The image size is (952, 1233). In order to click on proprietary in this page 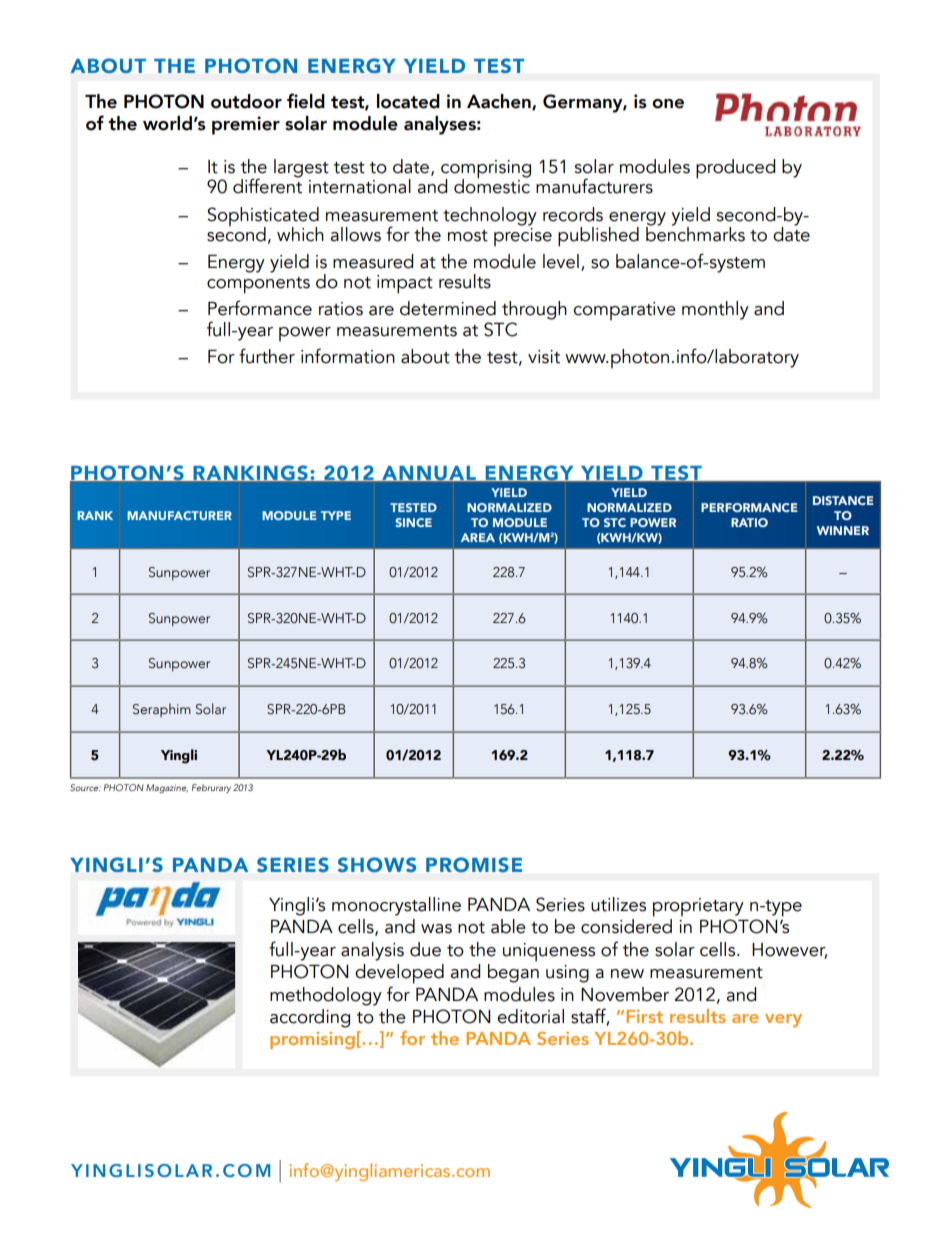, I will do `click(698, 907)`.
